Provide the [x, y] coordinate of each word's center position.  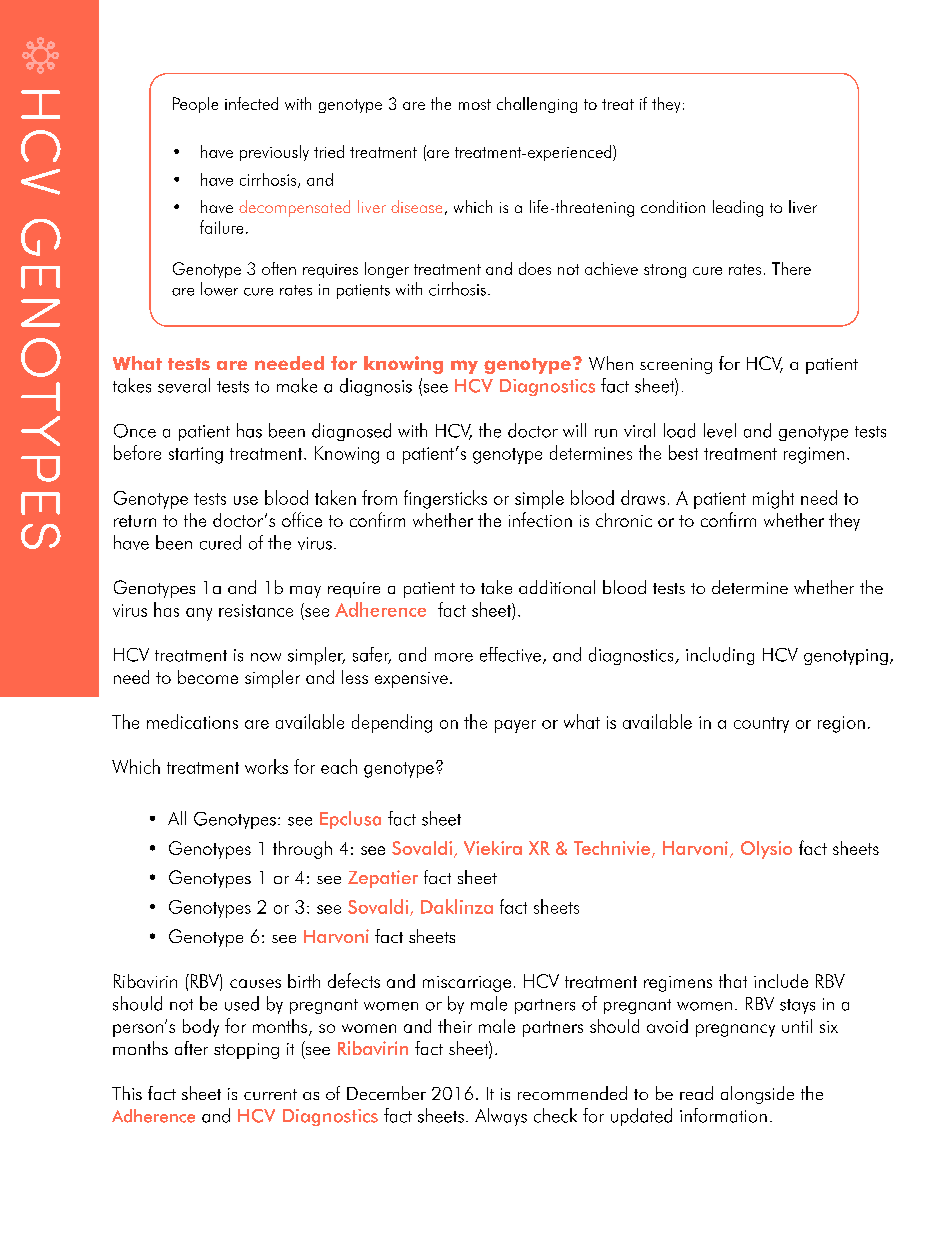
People [195, 105]
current [270, 1094]
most [475, 104]
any [199, 614]
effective [510, 654]
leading [738, 208]
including [720, 656]
